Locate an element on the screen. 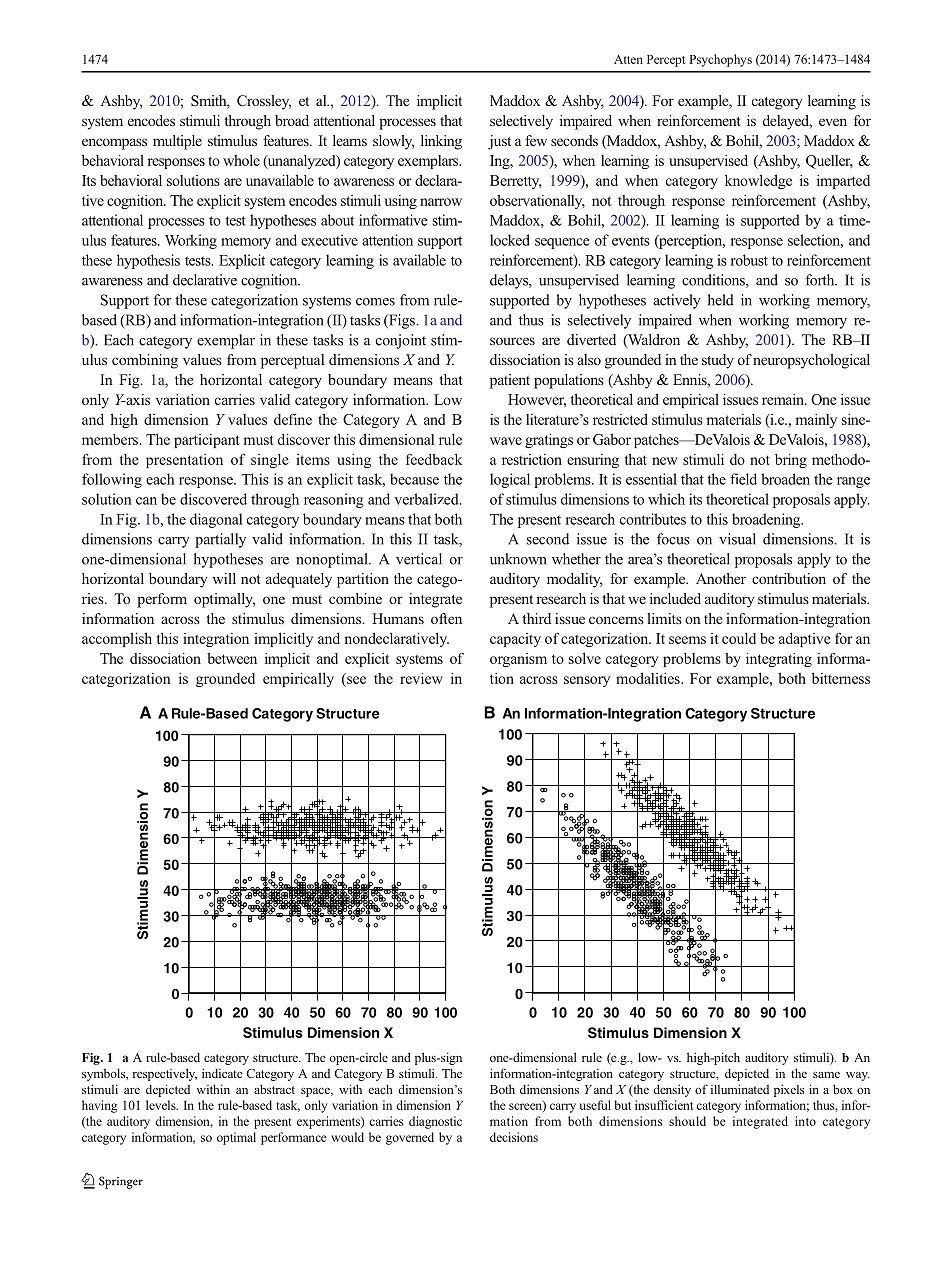 This screenshot has width=952, height=1265. diagnostic is located at coordinates (435, 1122).
